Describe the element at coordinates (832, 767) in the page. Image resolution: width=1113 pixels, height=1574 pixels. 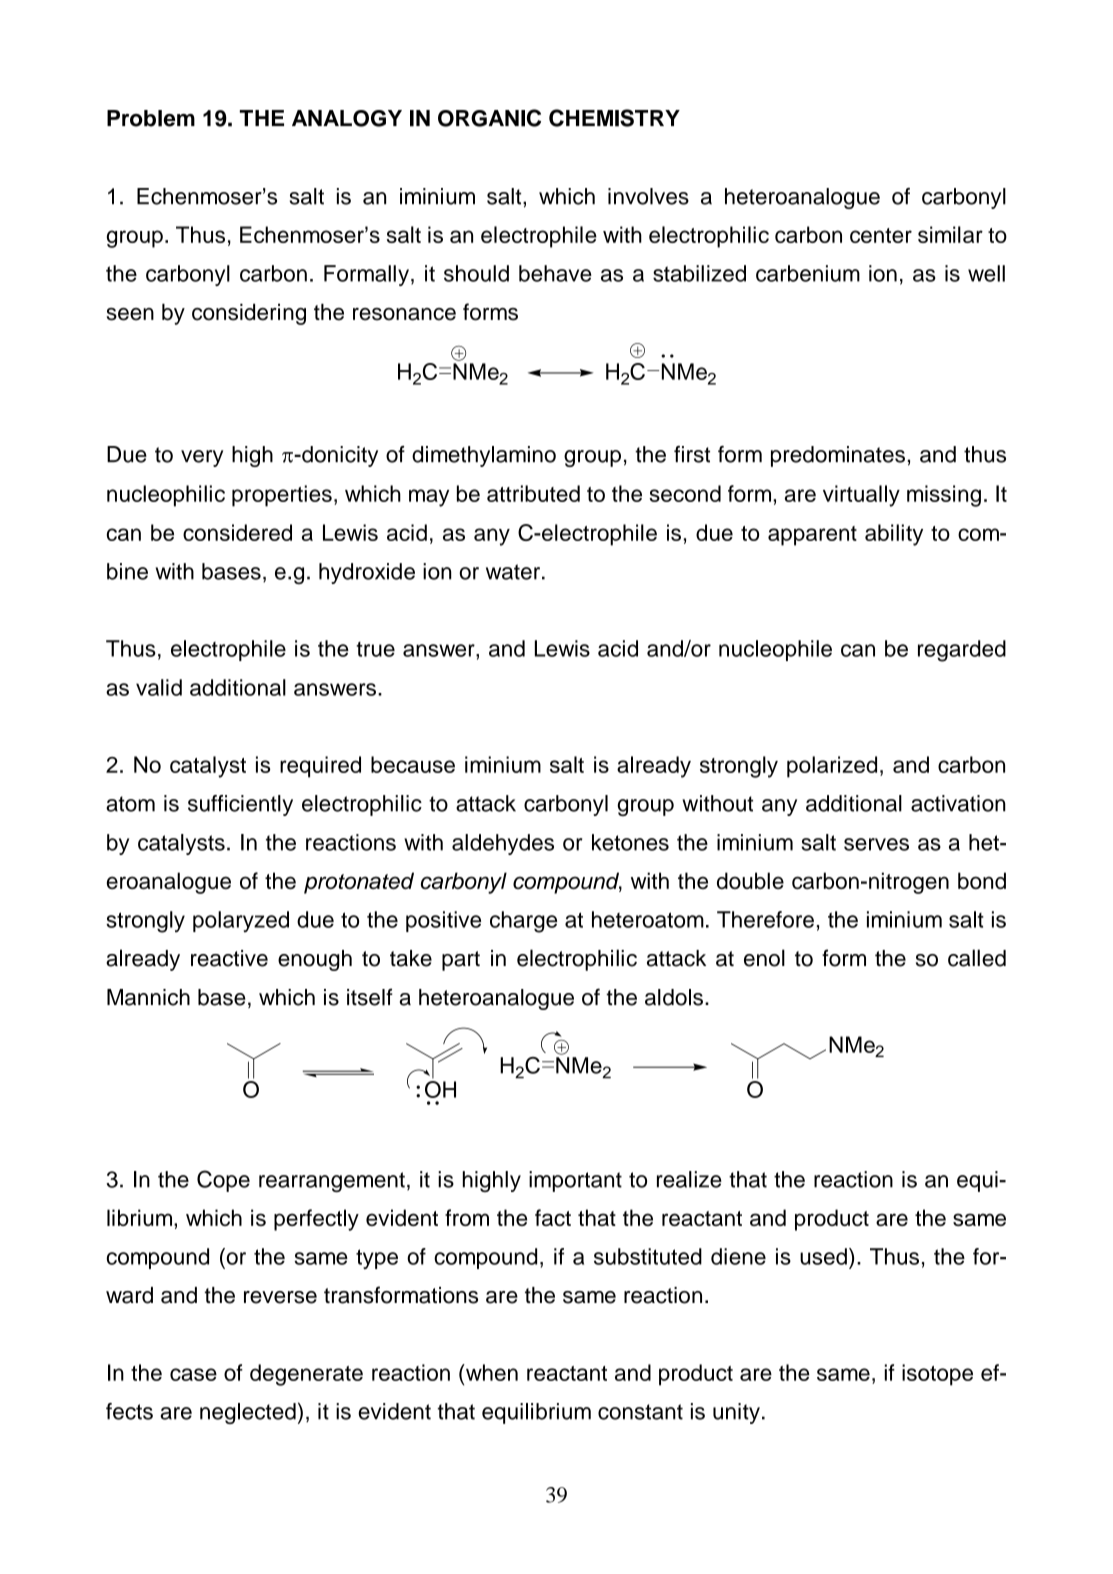
I see `polarized` at that location.
